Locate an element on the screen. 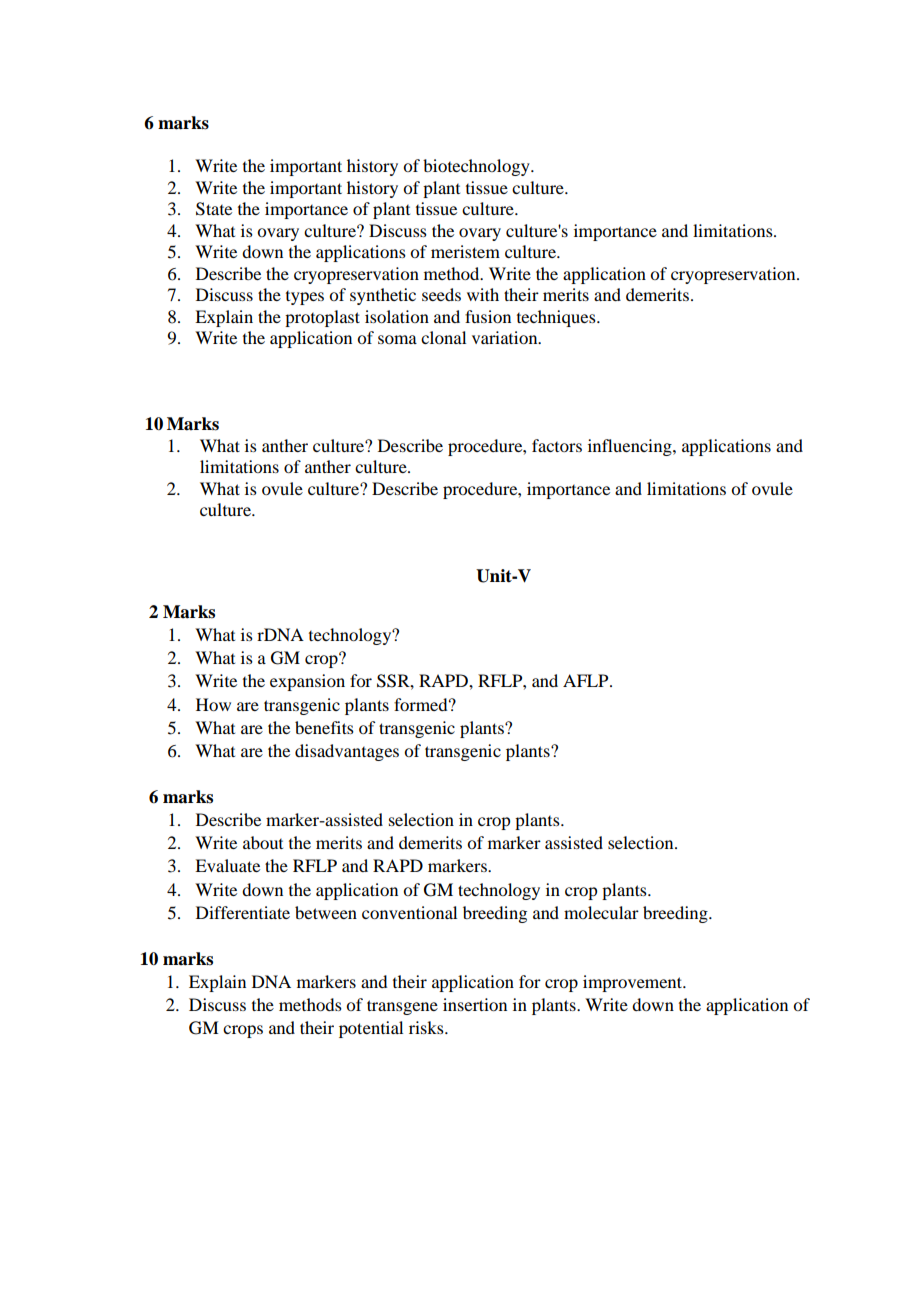  molecular is located at coordinates (601, 912).
